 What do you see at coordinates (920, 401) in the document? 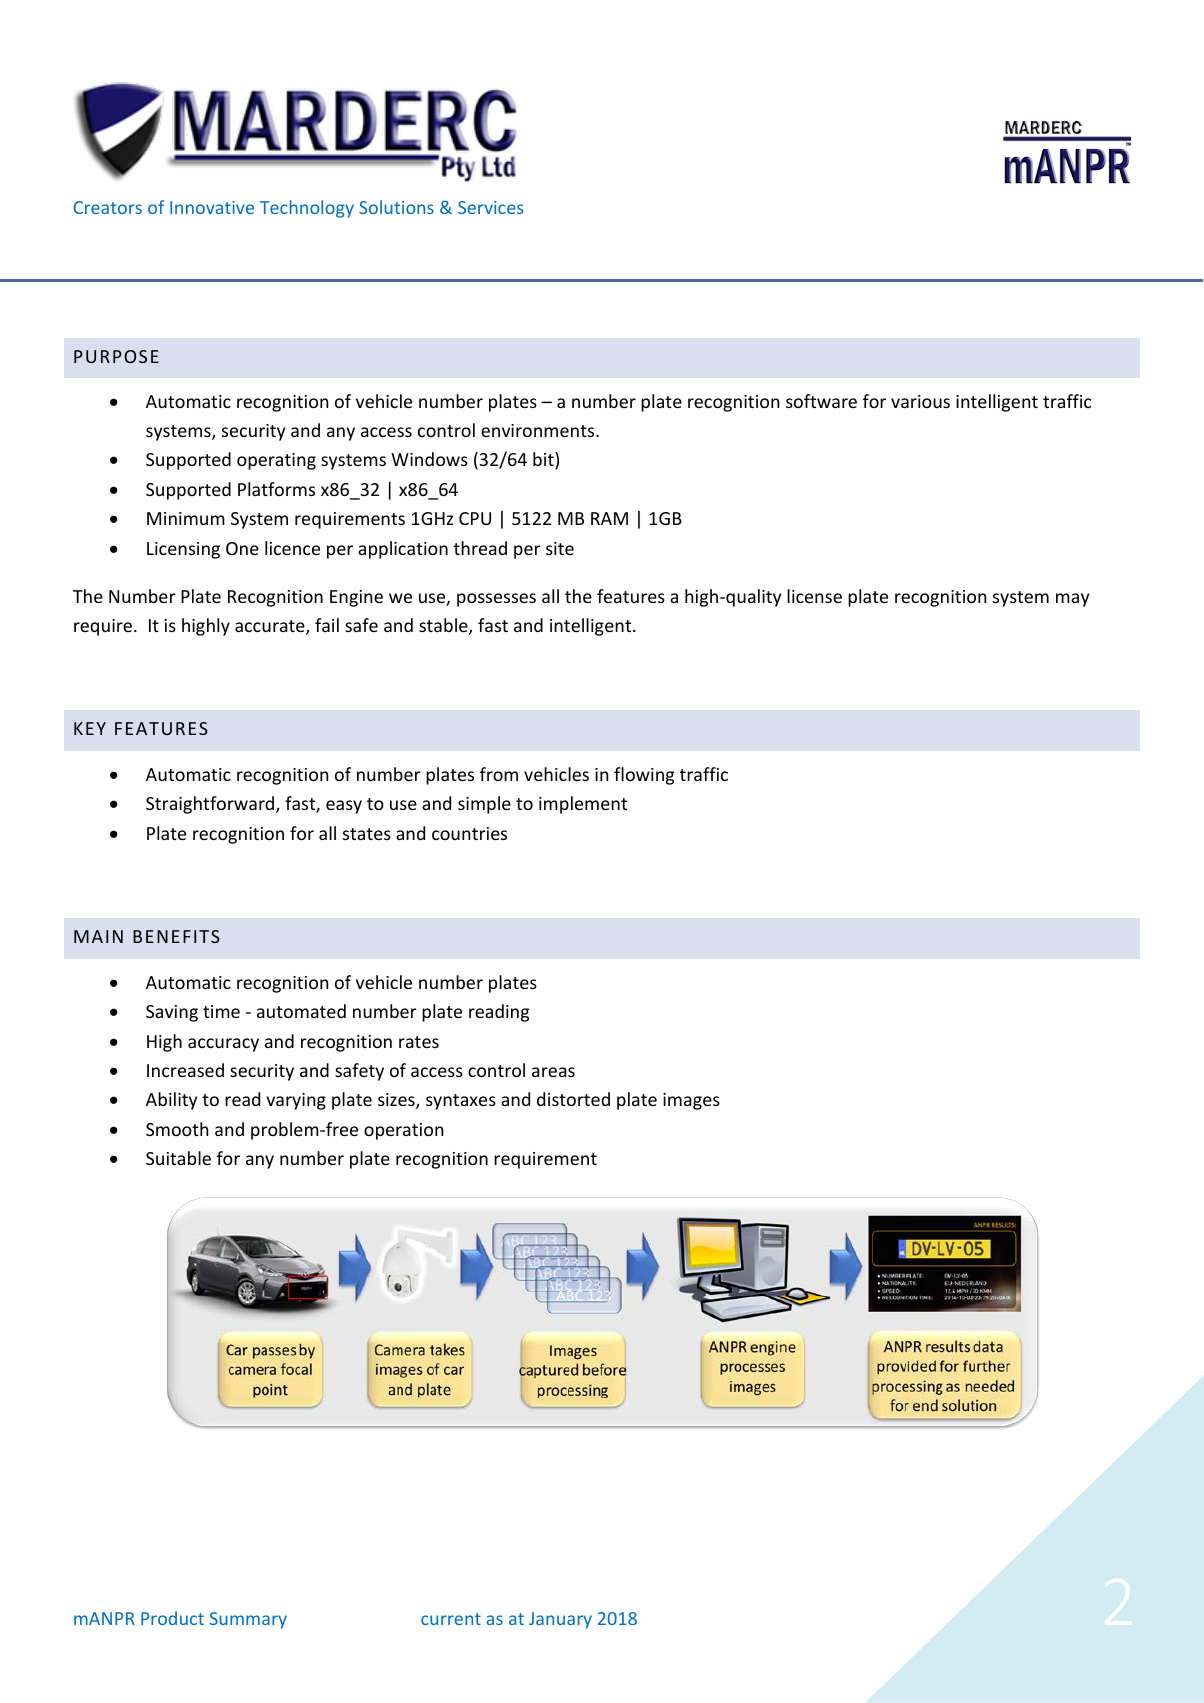
I see `various` at bounding box center [920, 401].
